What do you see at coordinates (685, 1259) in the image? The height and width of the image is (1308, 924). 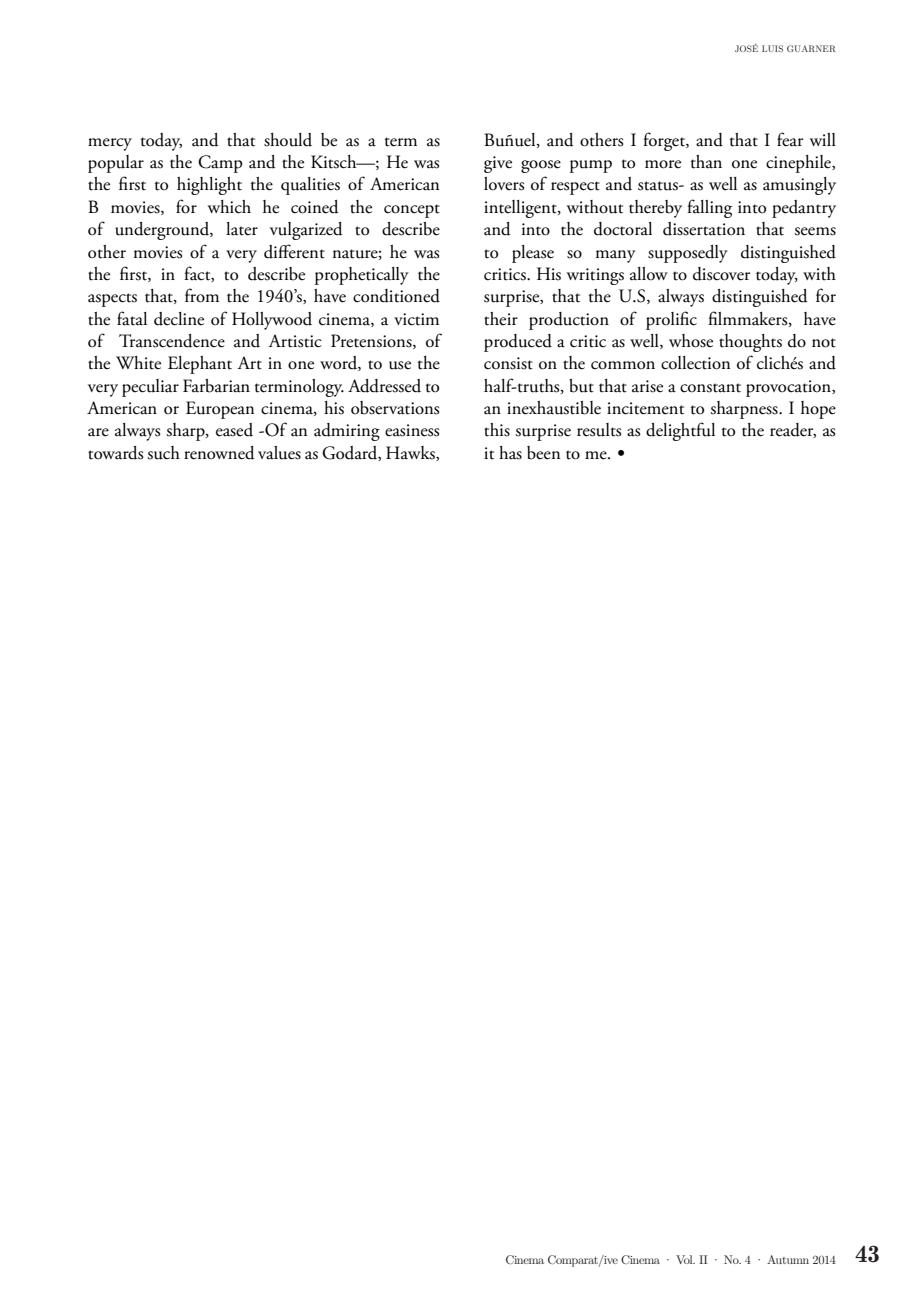 I see `Vol` at bounding box center [685, 1259].
